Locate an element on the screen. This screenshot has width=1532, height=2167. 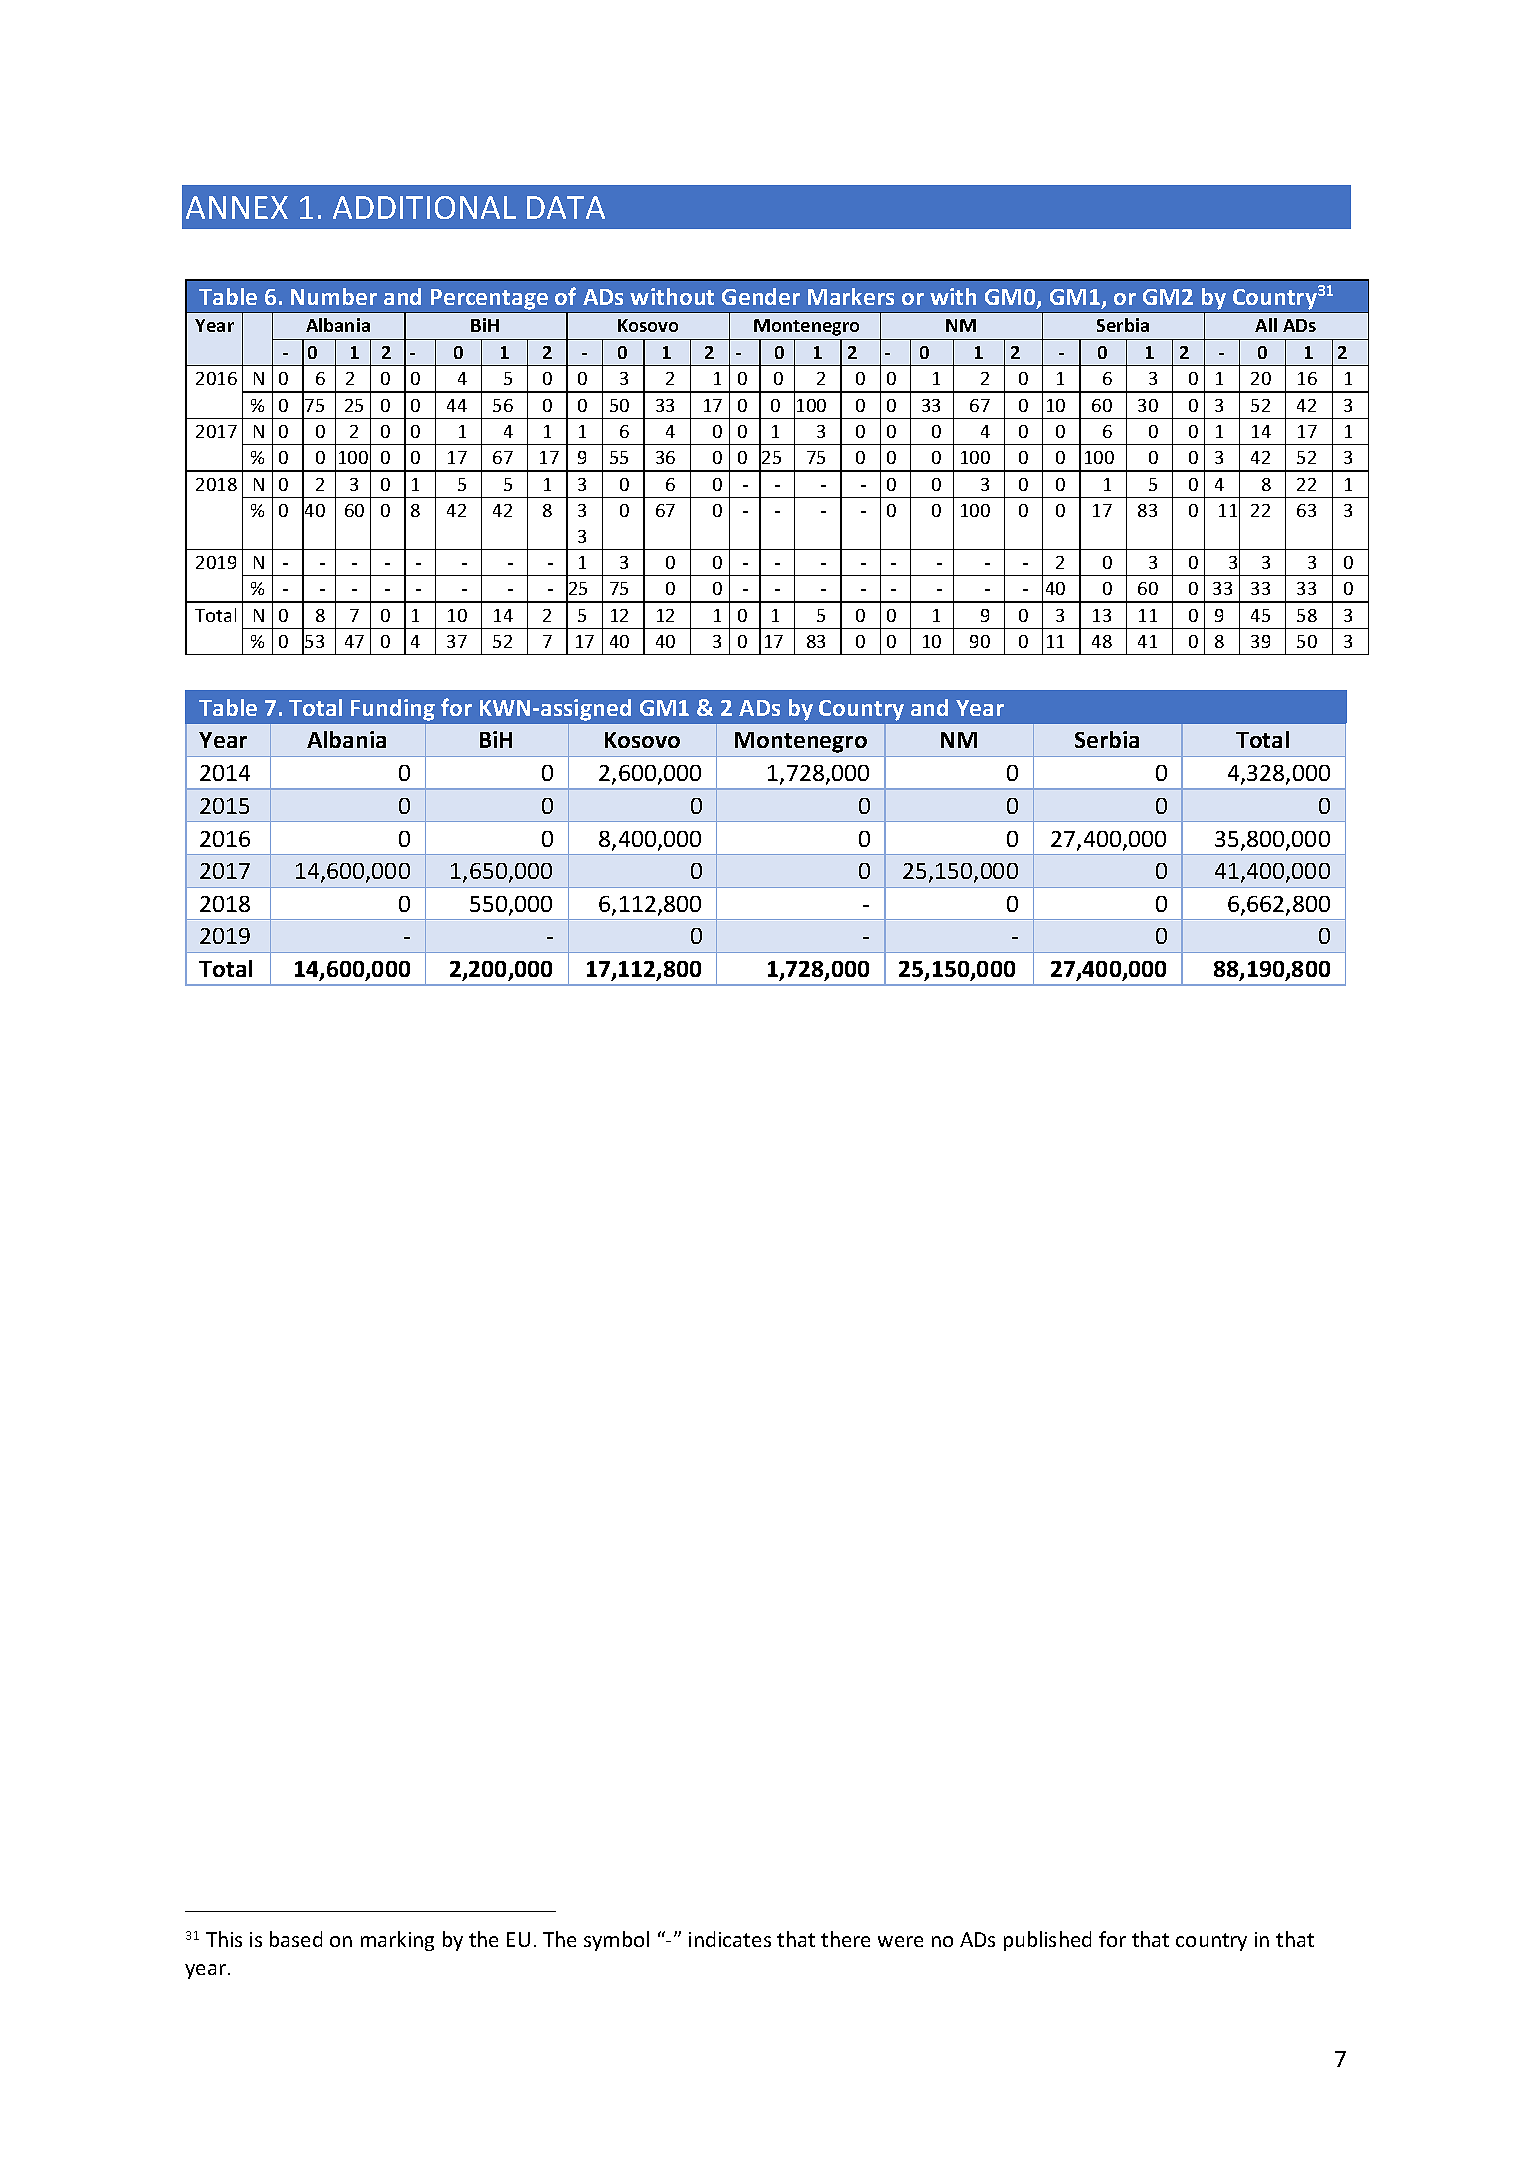
Number is located at coordinates (334, 296).
